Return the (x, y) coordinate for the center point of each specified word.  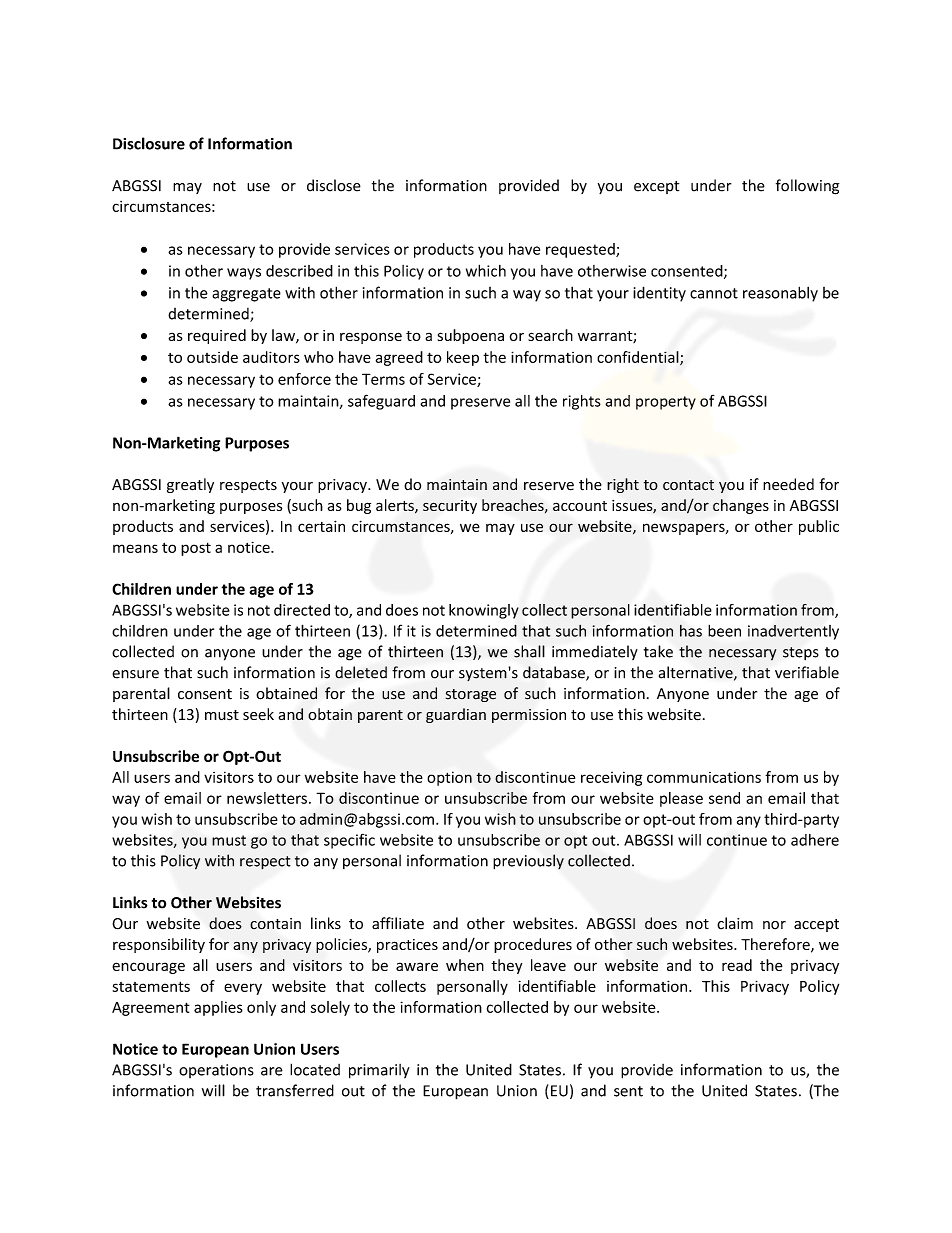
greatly (190, 485)
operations (216, 1071)
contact (688, 485)
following (807, 187)
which (486, 270)
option (449, 778)
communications (704, 777)
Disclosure (149, 143)
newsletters (267, 798)
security (450, 507)
